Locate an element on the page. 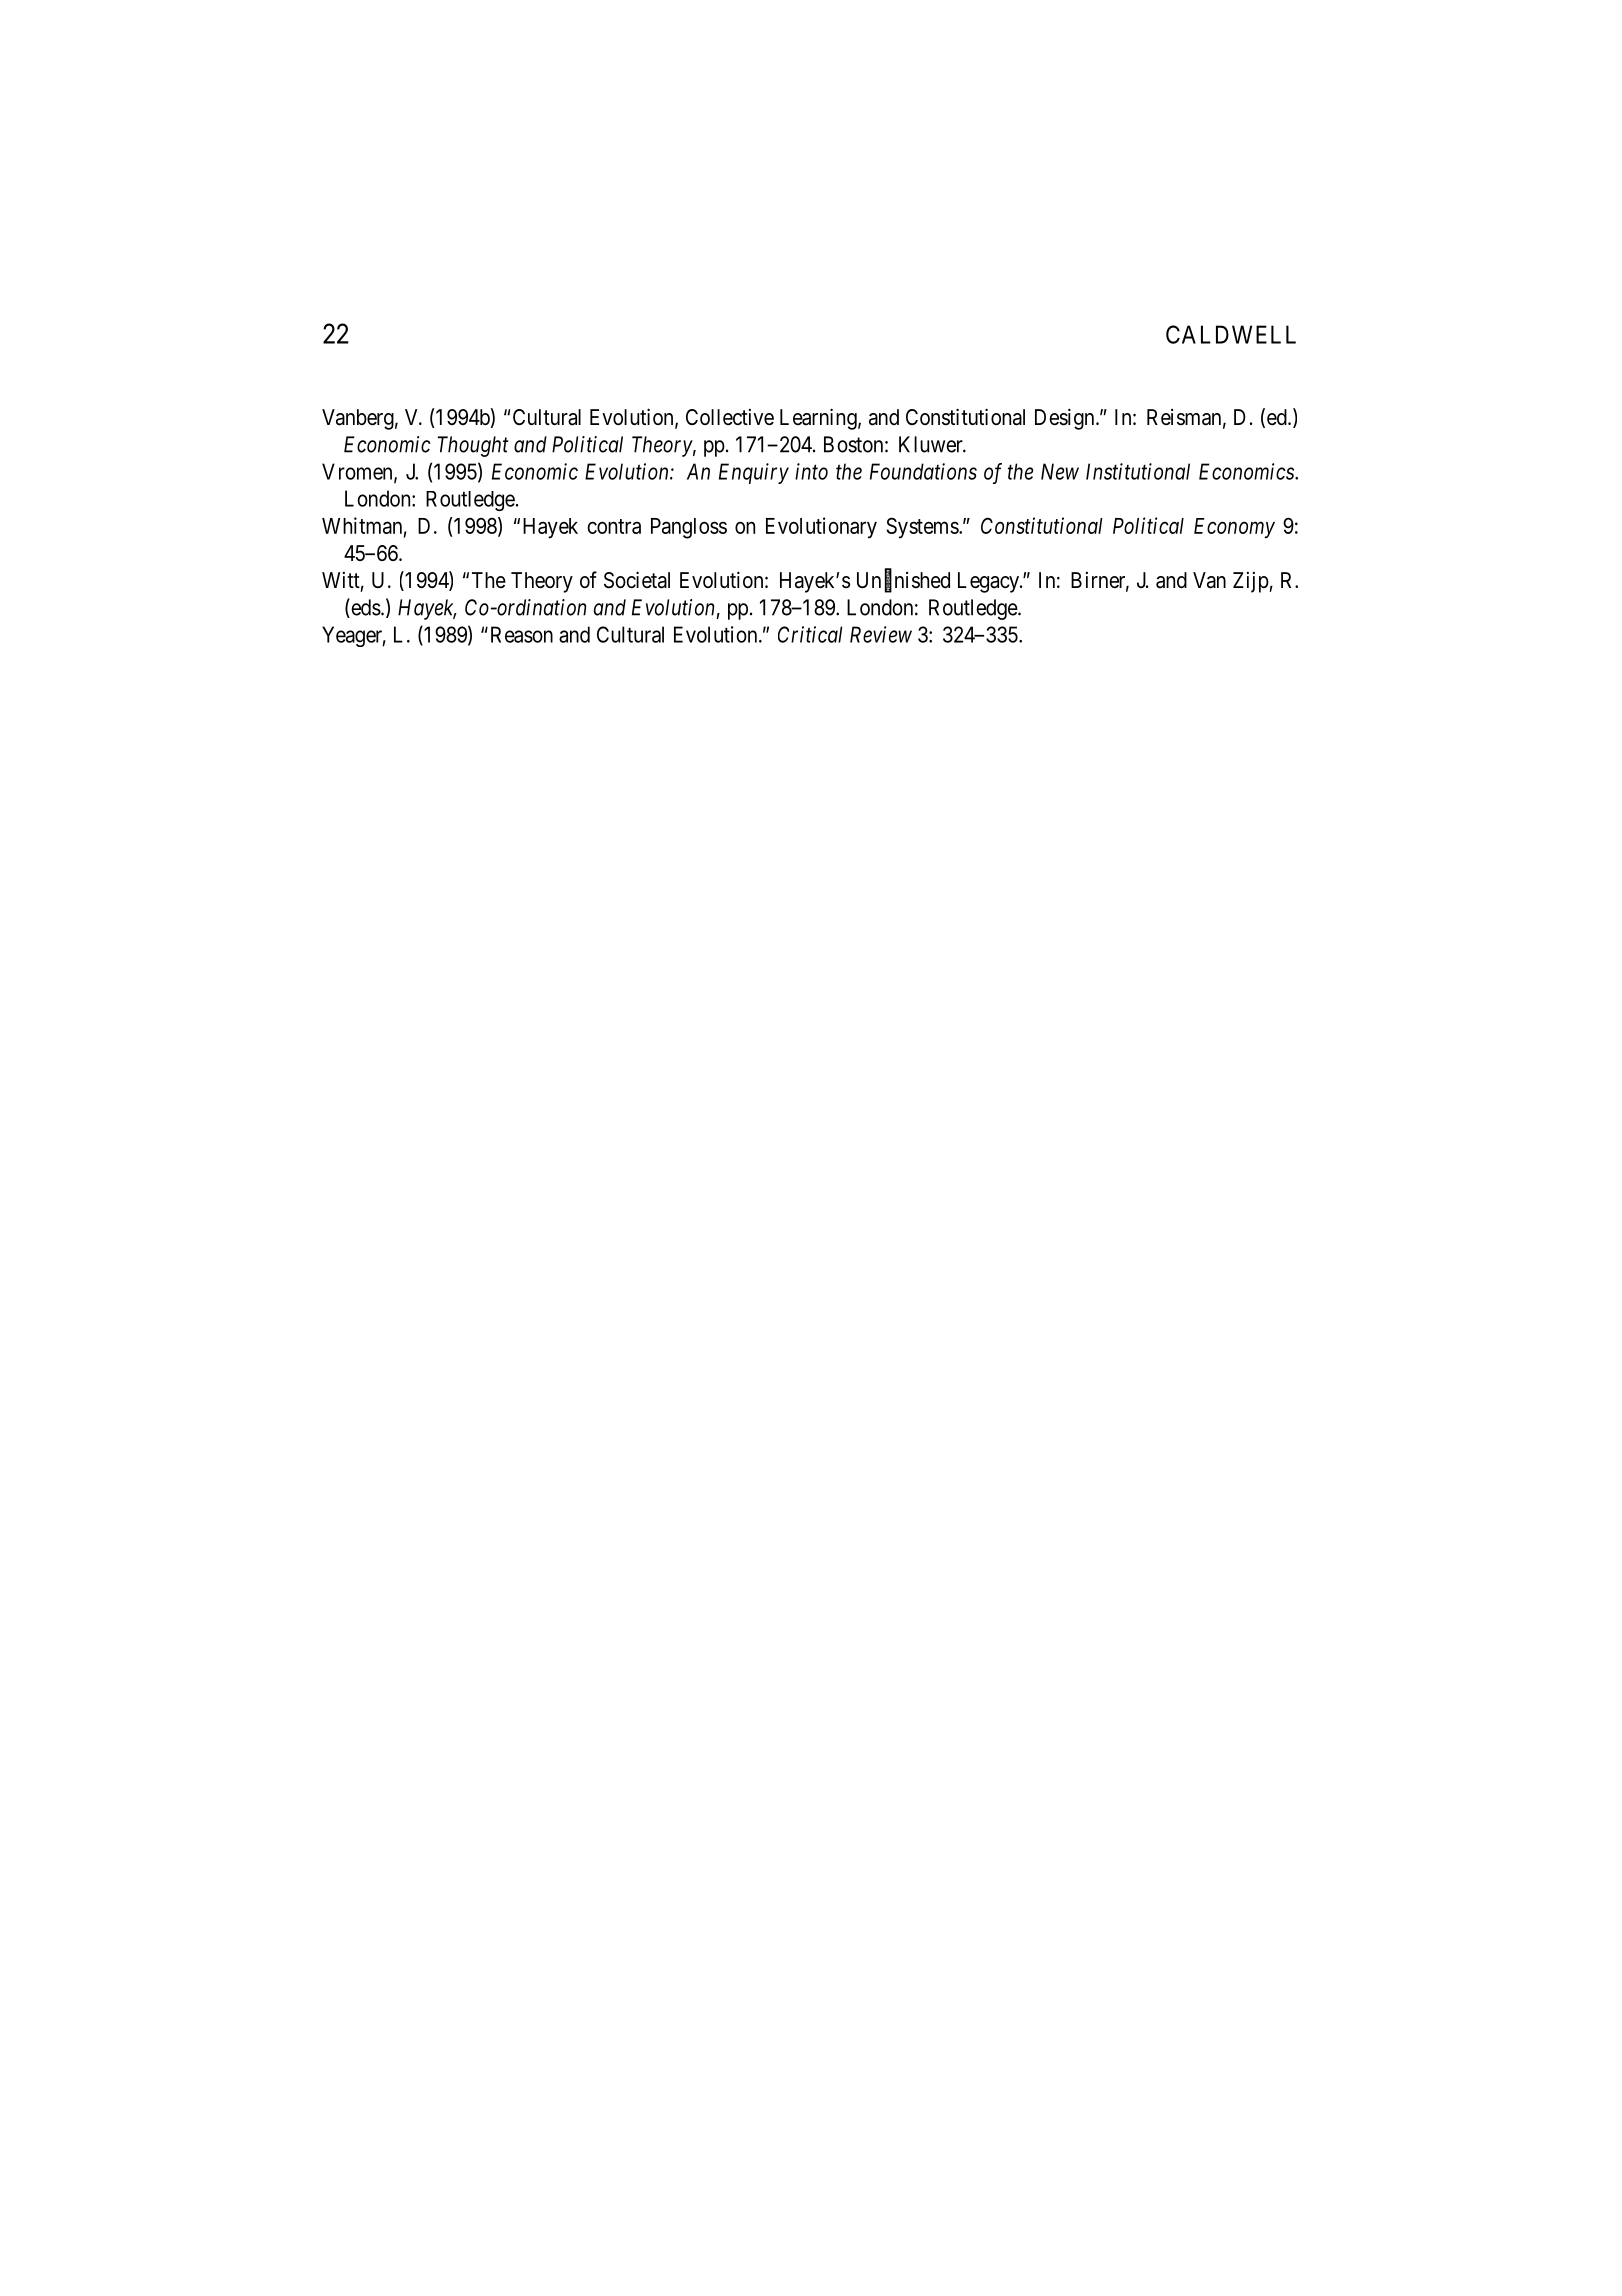 This document has width=1622, height=2296. Thought is located at coordinates (473, 446).
